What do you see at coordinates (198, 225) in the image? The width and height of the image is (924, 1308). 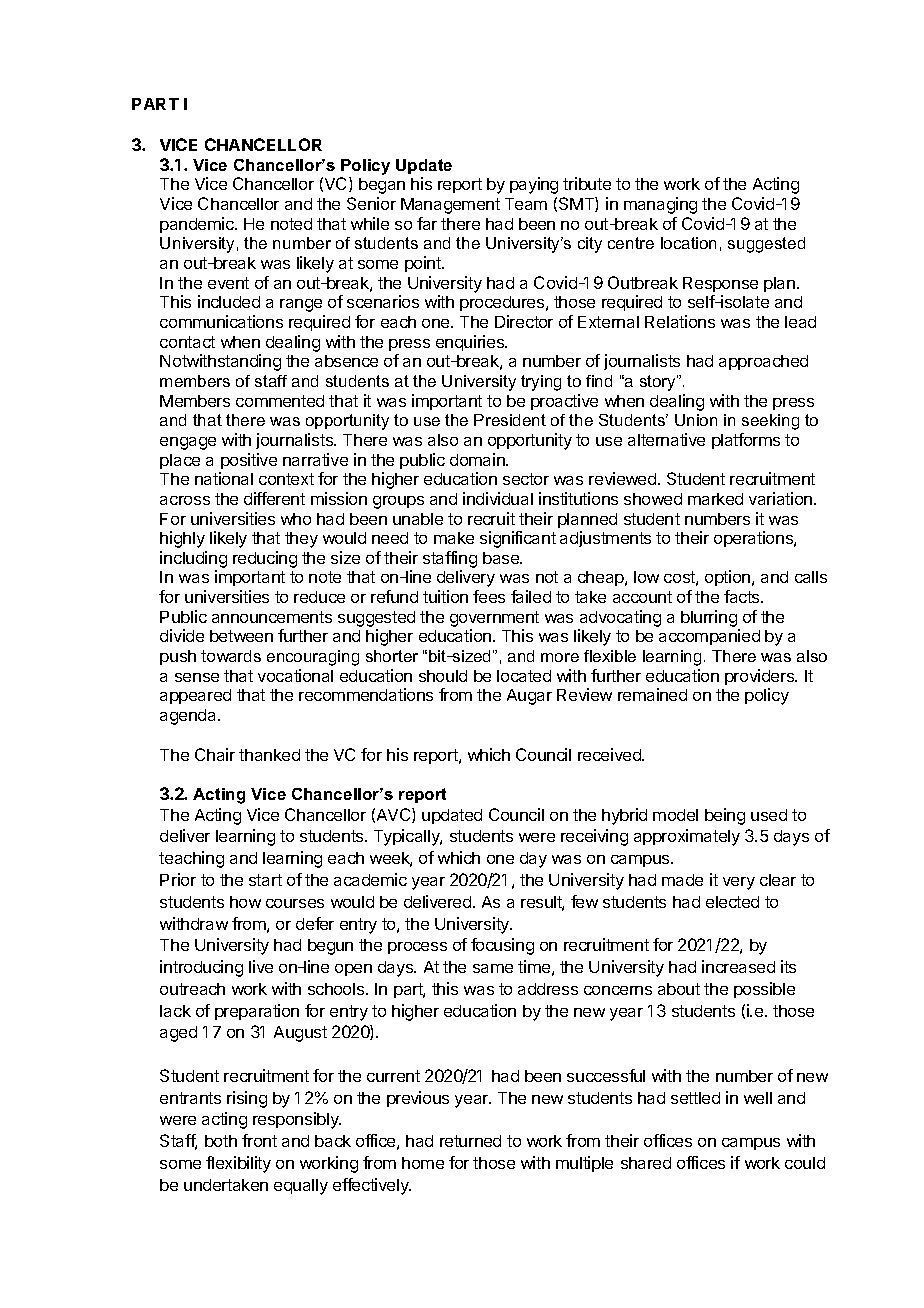 I see `pandemic` at bounding box center [198, 225].
